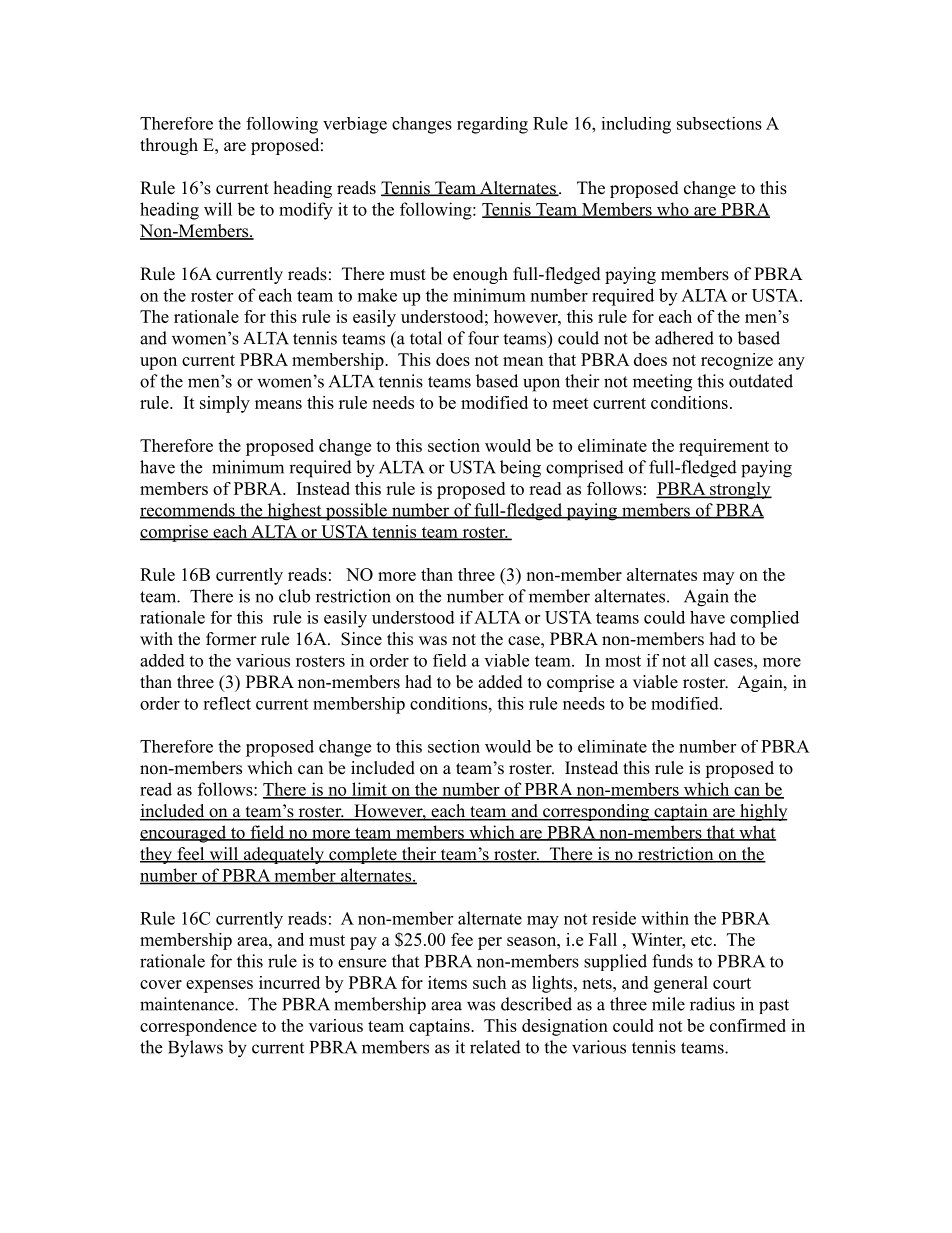  Describe the element at coordinates (198, 1027) in the screenshot. I see `correspondence` at that location.
